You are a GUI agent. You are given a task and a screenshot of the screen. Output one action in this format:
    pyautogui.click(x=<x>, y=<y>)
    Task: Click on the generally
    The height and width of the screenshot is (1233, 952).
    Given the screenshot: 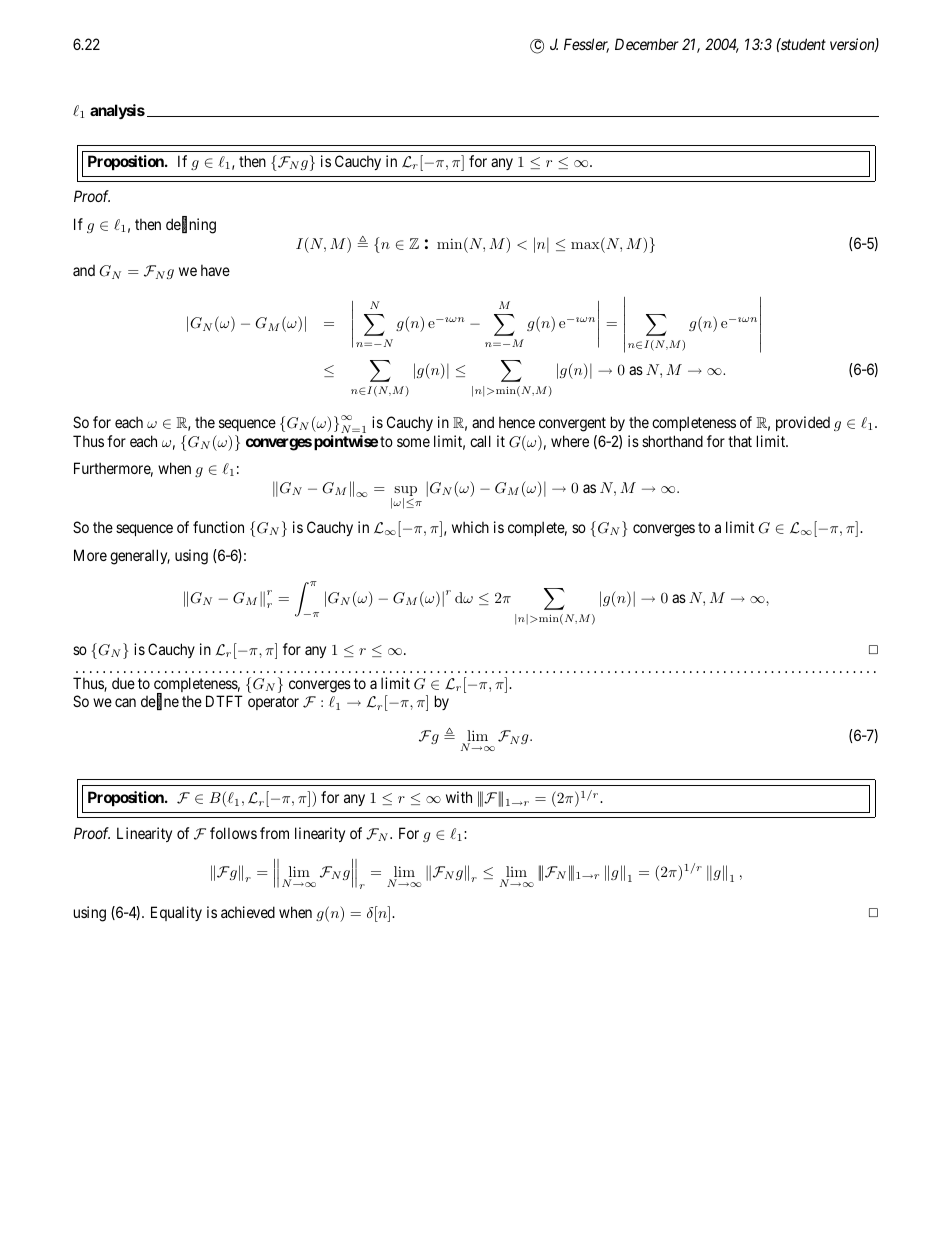 What is the action you would take?
    pyautogui.click(x=140, y=557)
